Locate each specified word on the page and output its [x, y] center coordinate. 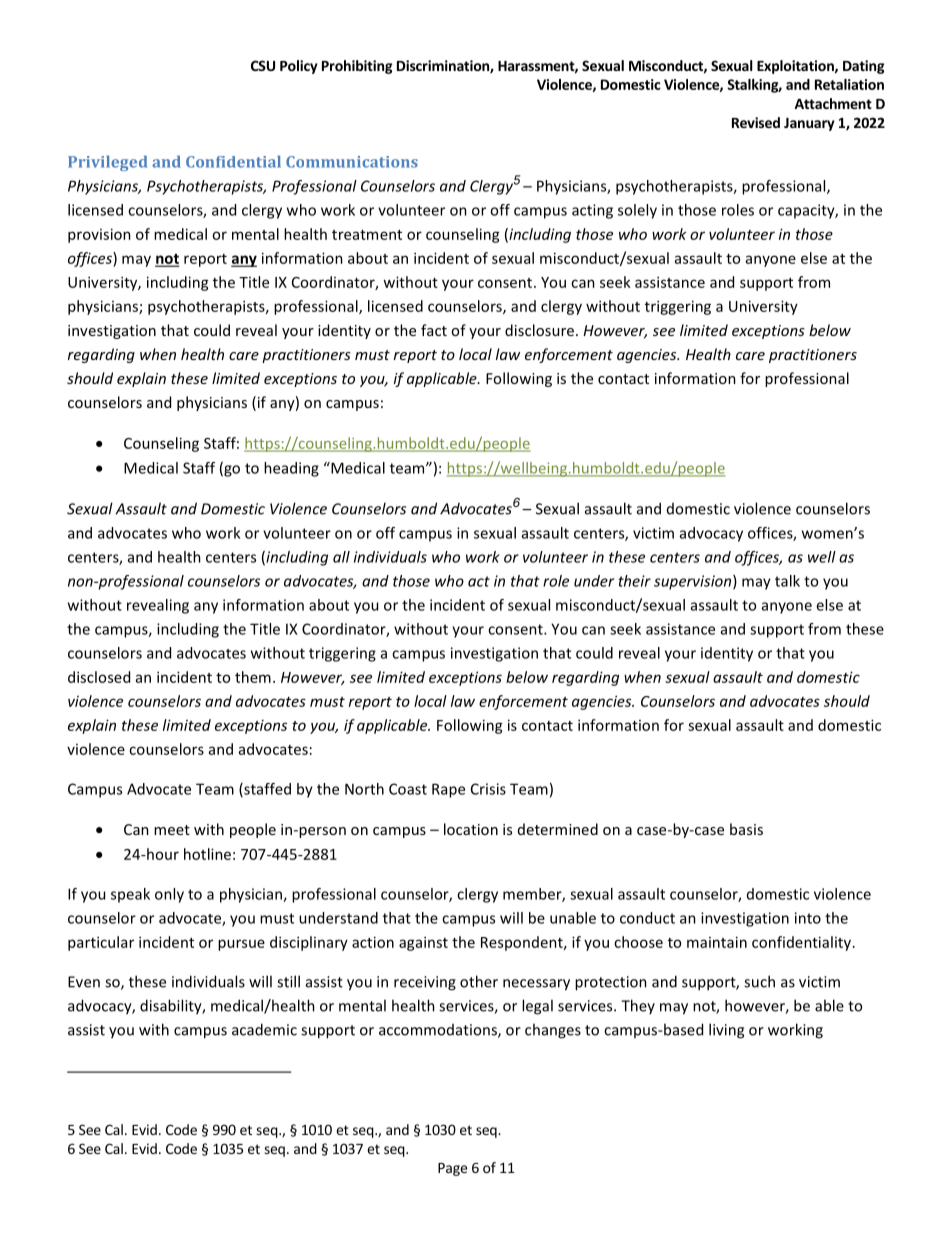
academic [264, 1029]
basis [746, 829]
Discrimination [444, 67]
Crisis [488, 789]
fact [434, 330]
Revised [756, 122]
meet [172, 830]
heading [291, 469]
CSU [263, 65]
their [634, 581]
